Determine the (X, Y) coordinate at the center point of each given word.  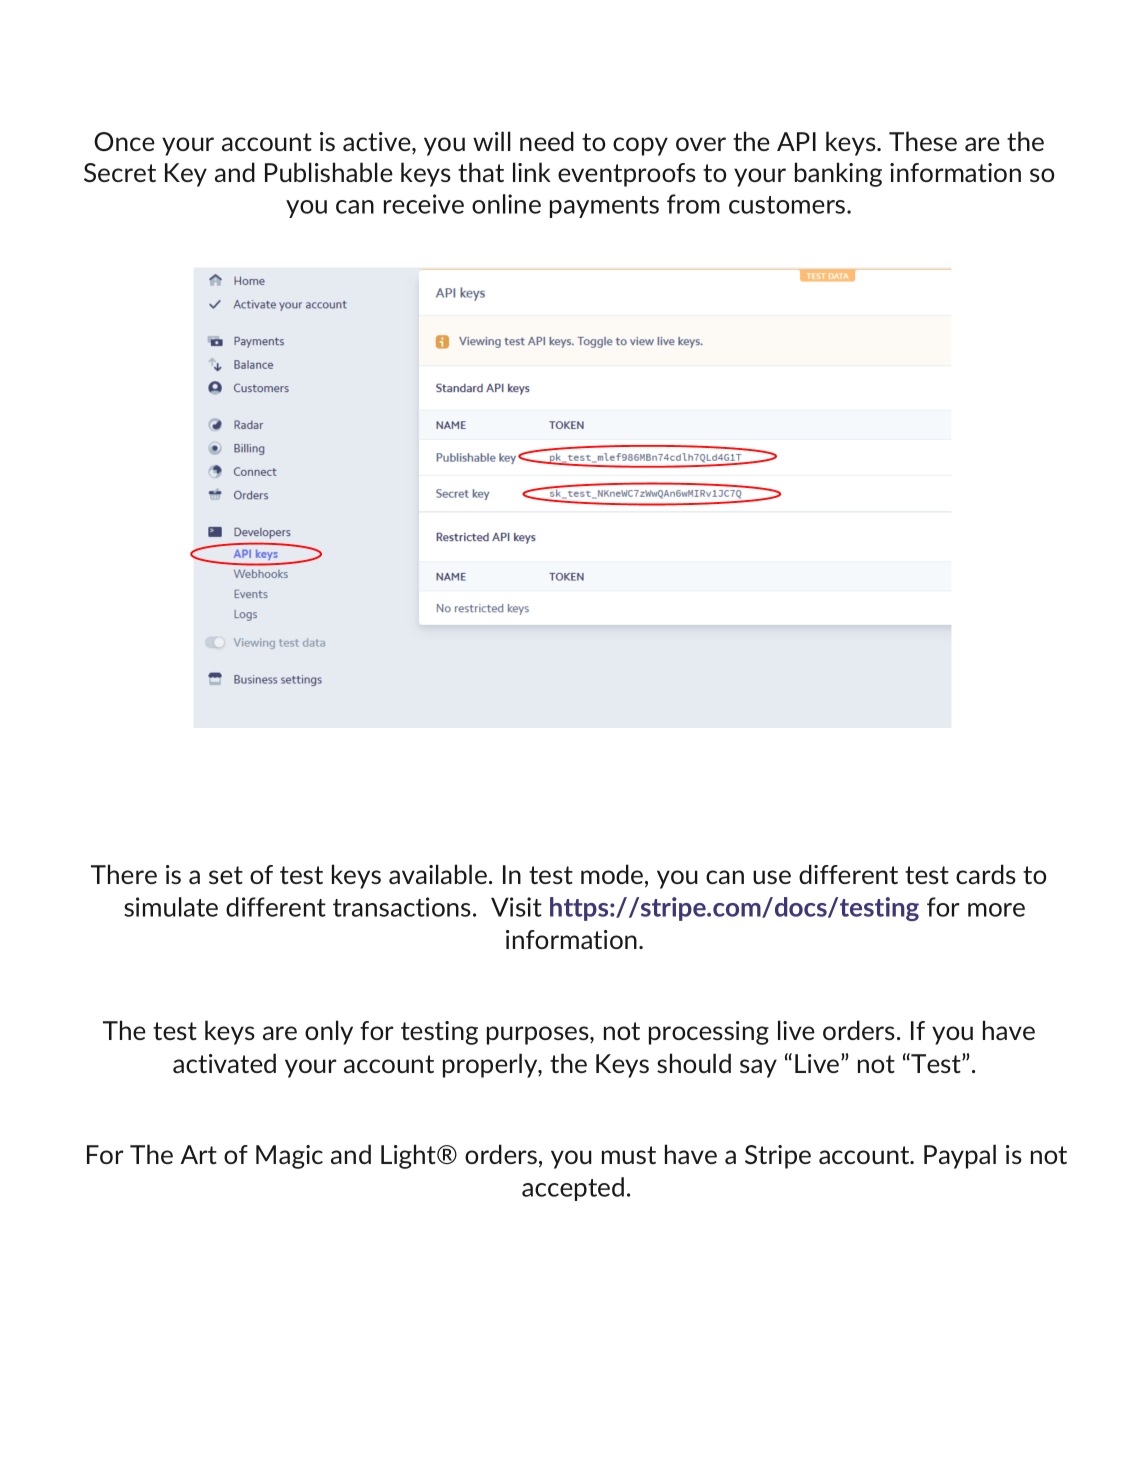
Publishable (329, 172)
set (226, 875)
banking (838, 174)
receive (424, 204)
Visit (516, 907)
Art (198, 1154)
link (532, 172)
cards (986, 874)
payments (604, 207)
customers (788, 205)
